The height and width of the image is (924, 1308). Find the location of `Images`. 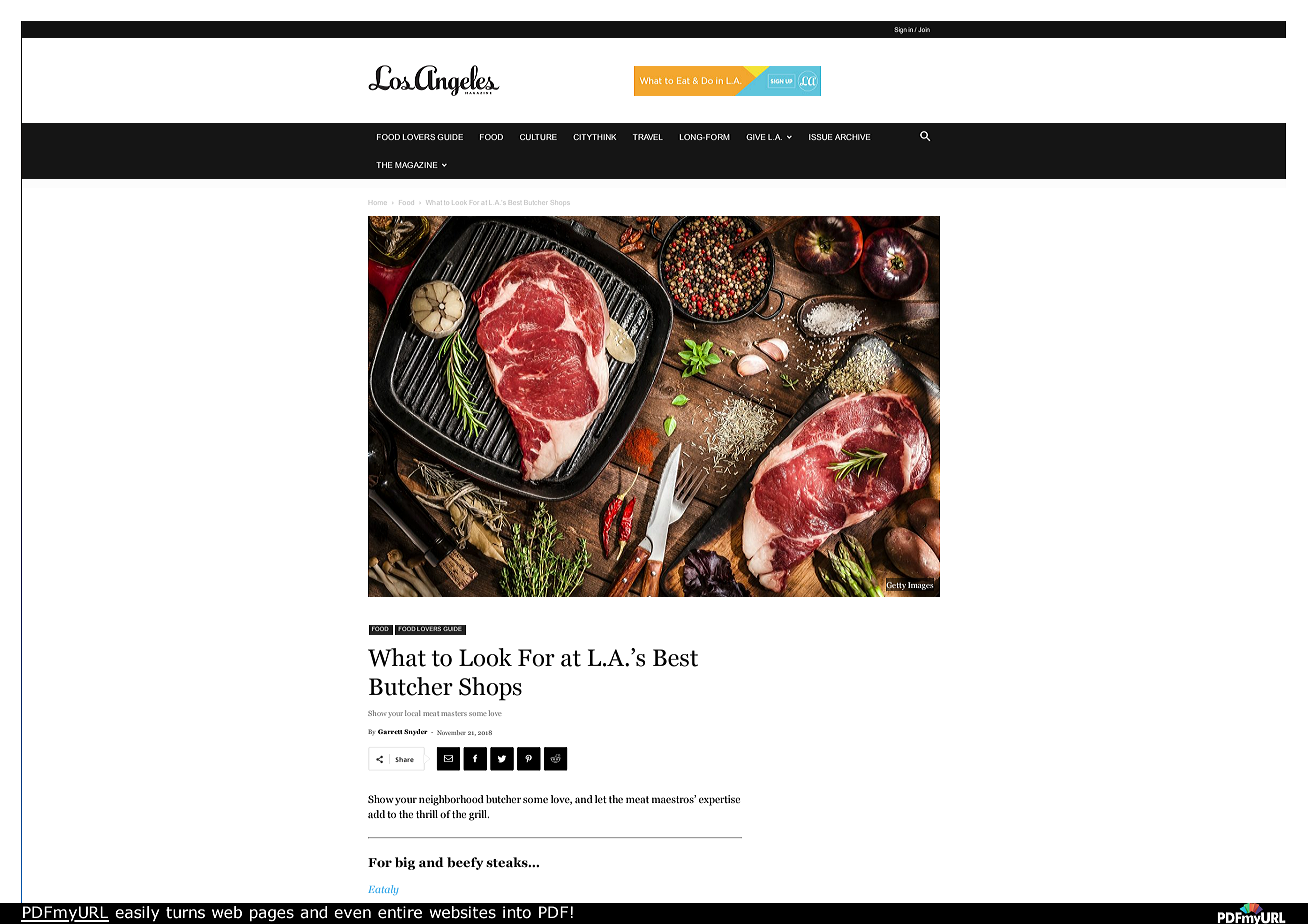

Images is located at coordinates (921, 585).
